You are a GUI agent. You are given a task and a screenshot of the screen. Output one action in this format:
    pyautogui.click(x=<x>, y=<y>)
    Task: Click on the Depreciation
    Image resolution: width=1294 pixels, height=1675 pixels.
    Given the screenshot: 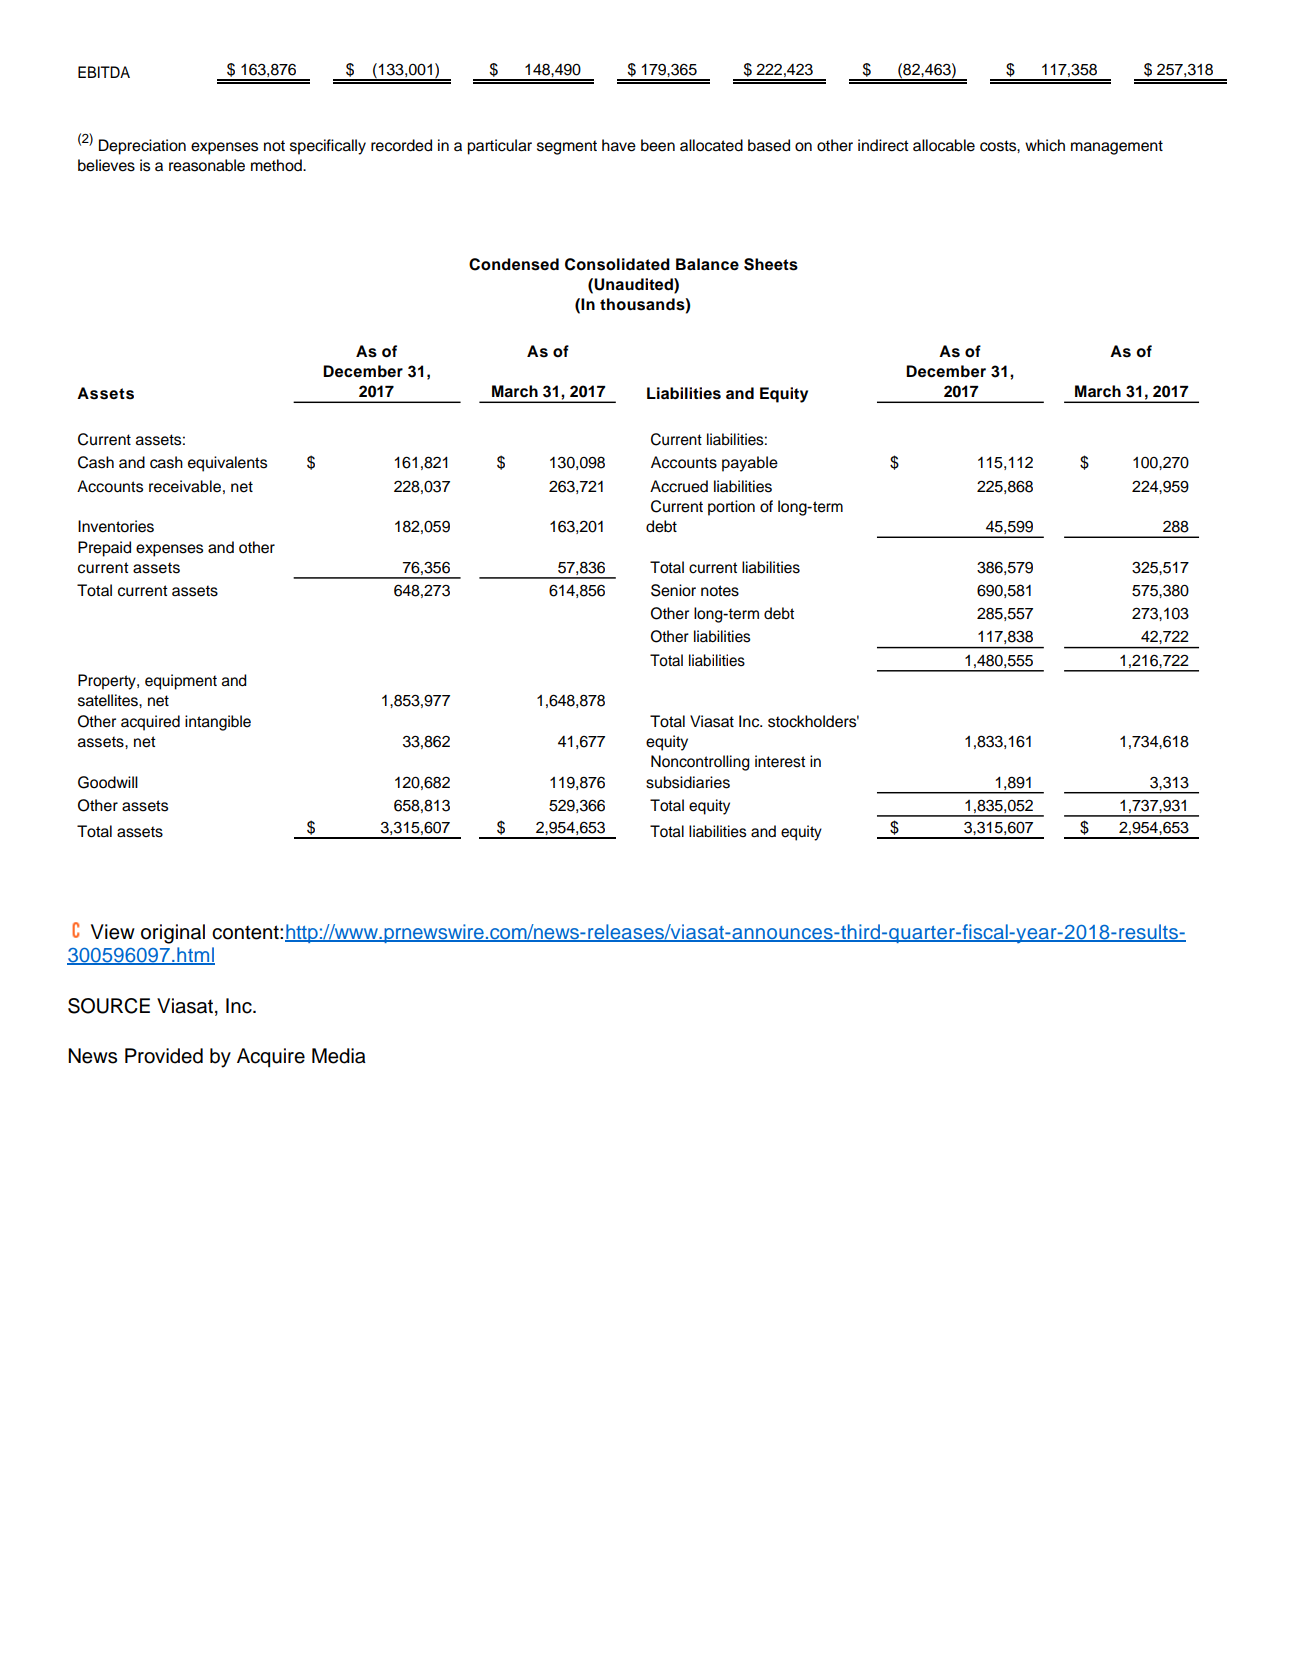 What is the action you would take?
    pyautogui.click(x=142, y=147)
